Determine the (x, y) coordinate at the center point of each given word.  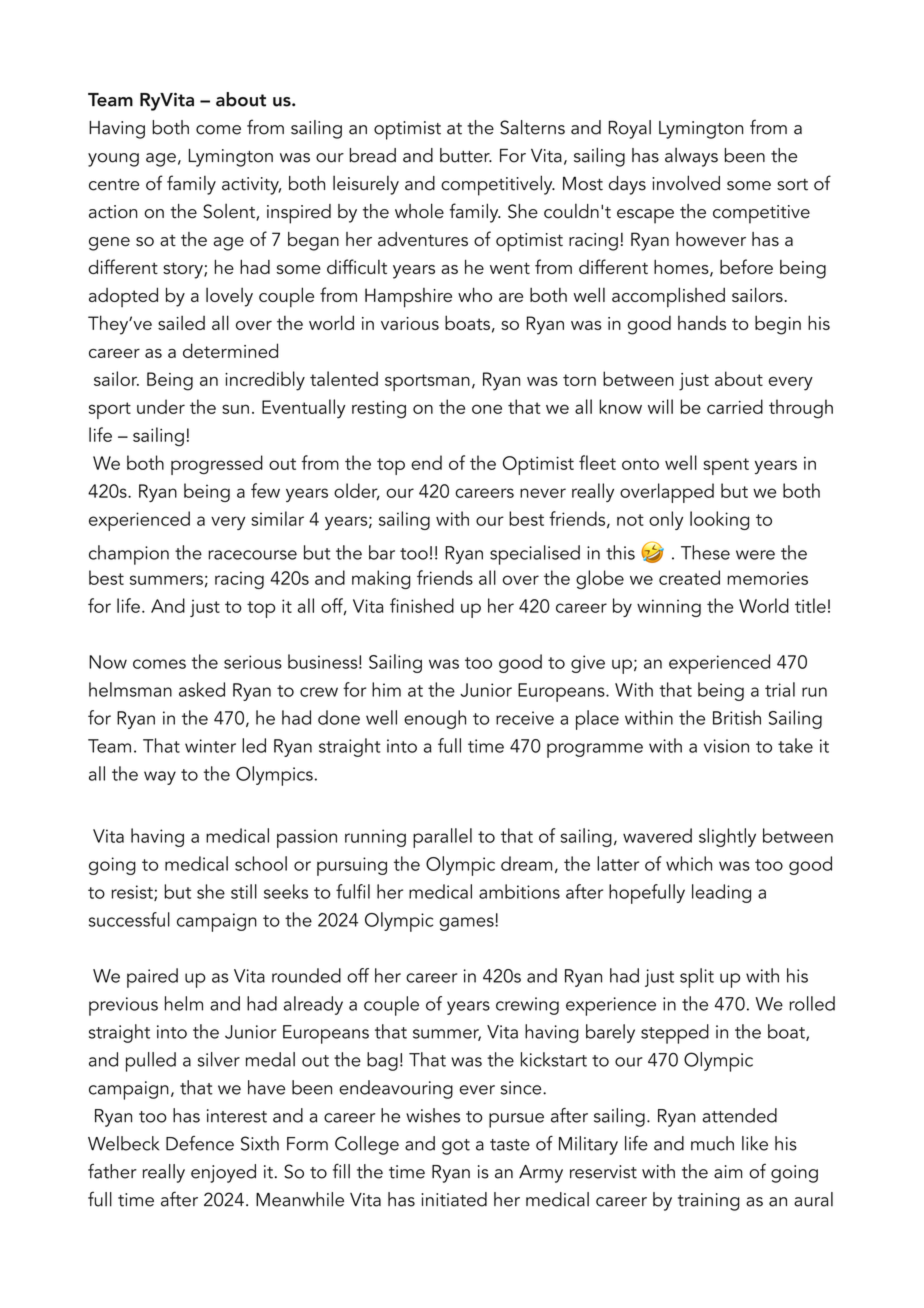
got (456, 1147)
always (691, 157)
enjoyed (223, 1173)
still (244, 891)
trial (780, 689)
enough (435, 719)
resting (379, 410)
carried (735, 406)
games (467, 924)
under (161, 406)
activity (251, 186)
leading (721, 893)
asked (202, 689)
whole (419, 211)
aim (728, 1172)
